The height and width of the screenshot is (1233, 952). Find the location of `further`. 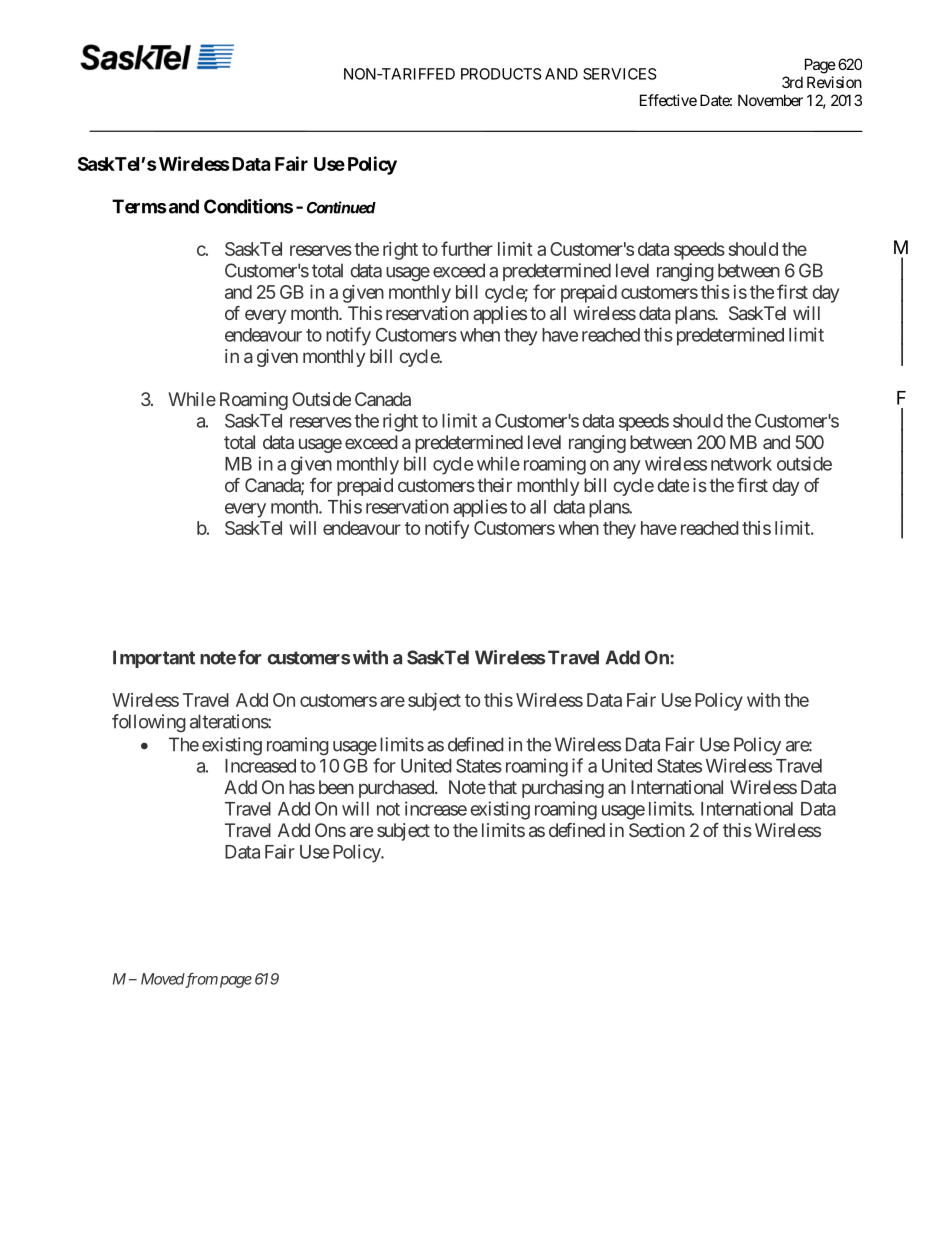

further is located at coordinates (467, 248).
